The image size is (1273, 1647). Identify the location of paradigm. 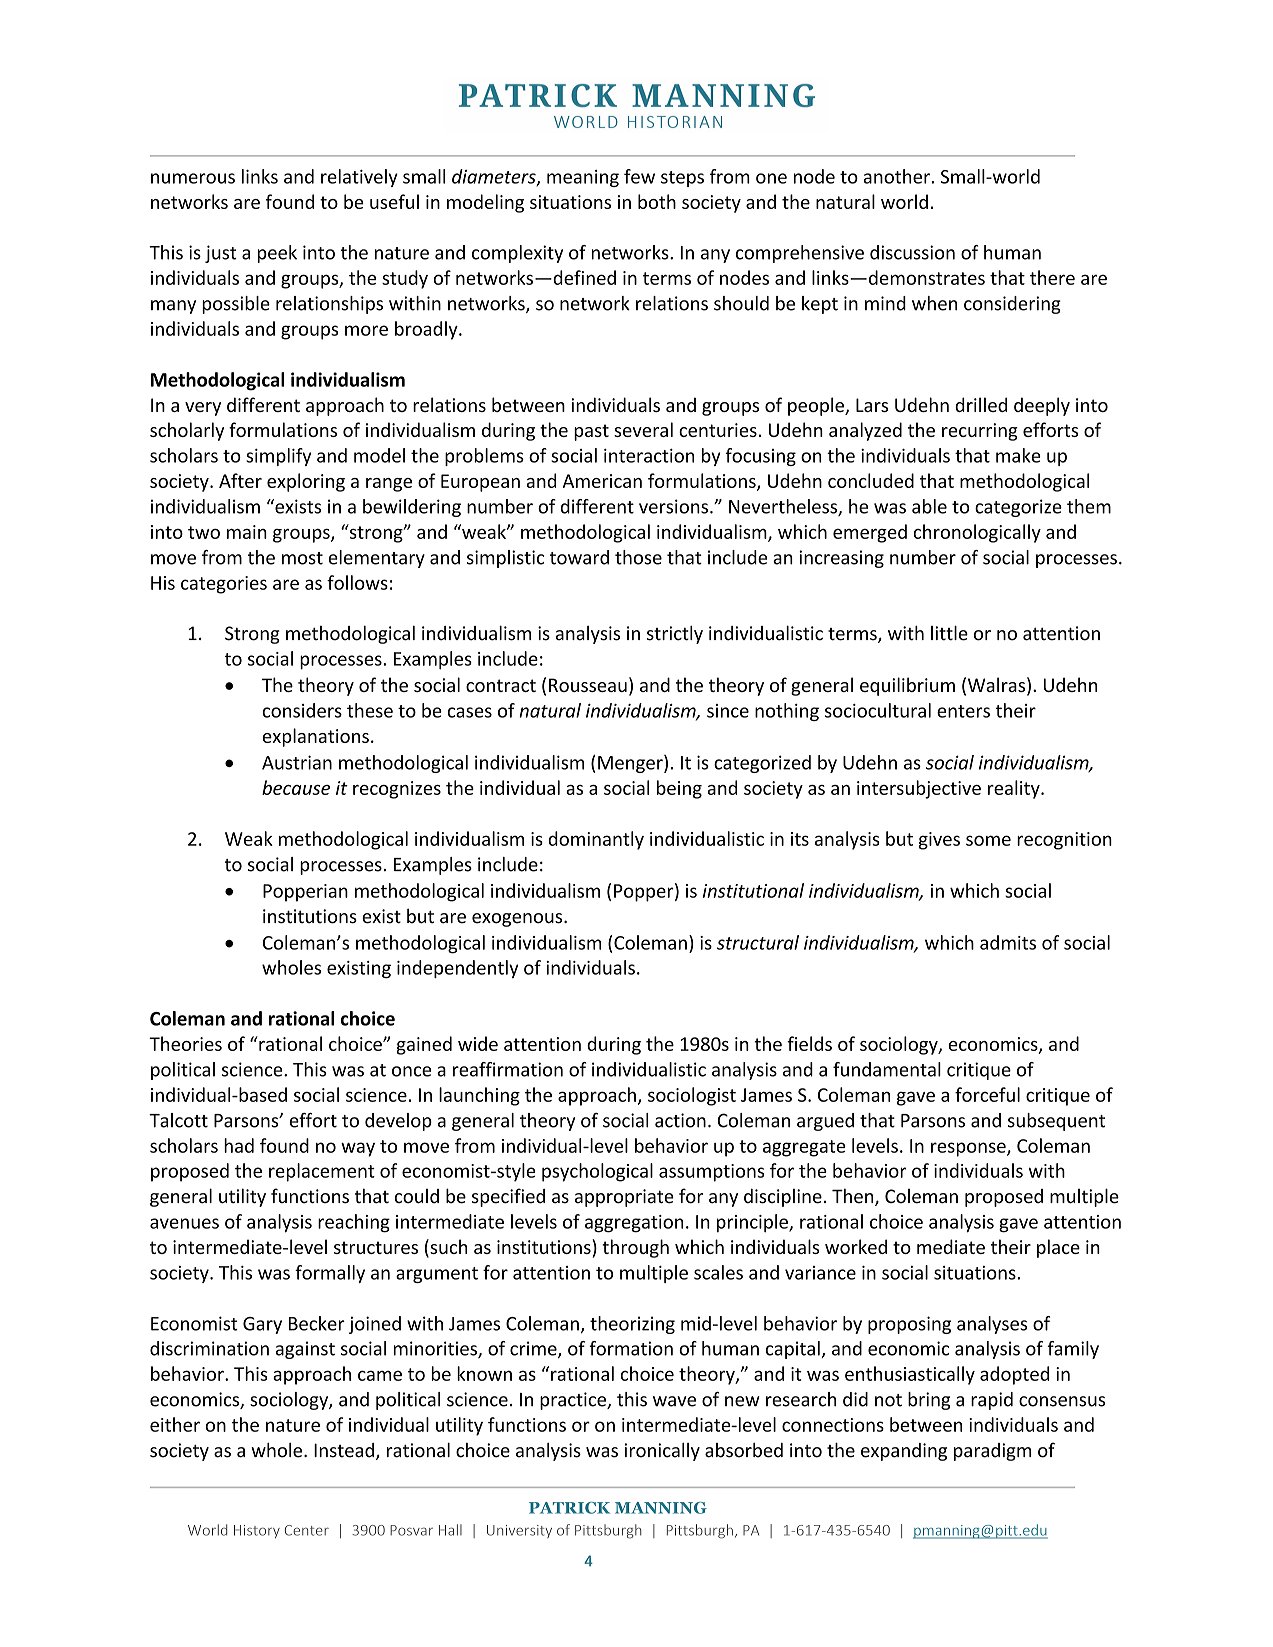
(992, 1452).
